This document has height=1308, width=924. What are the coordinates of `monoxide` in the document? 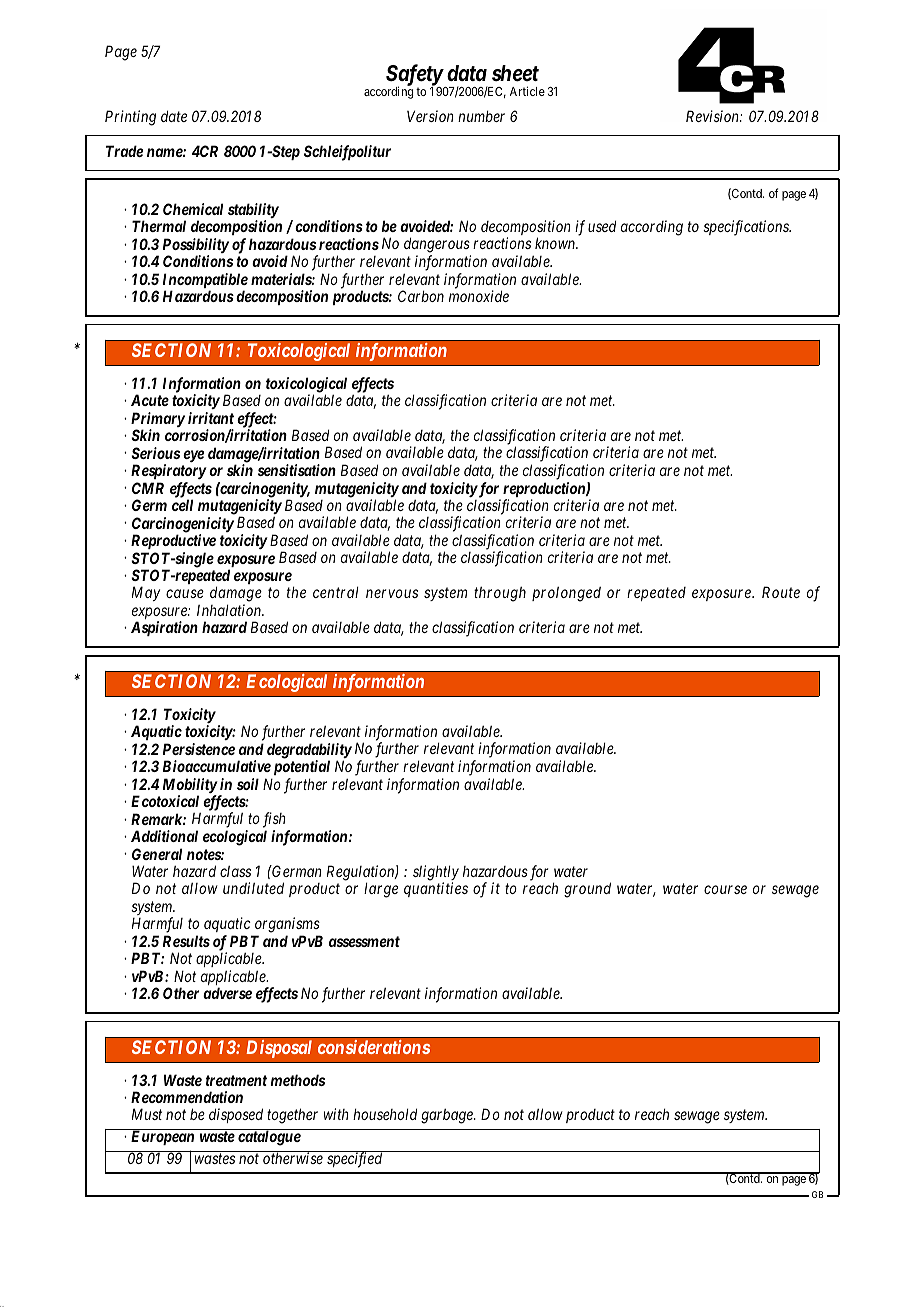 It's located at (479, 296).
